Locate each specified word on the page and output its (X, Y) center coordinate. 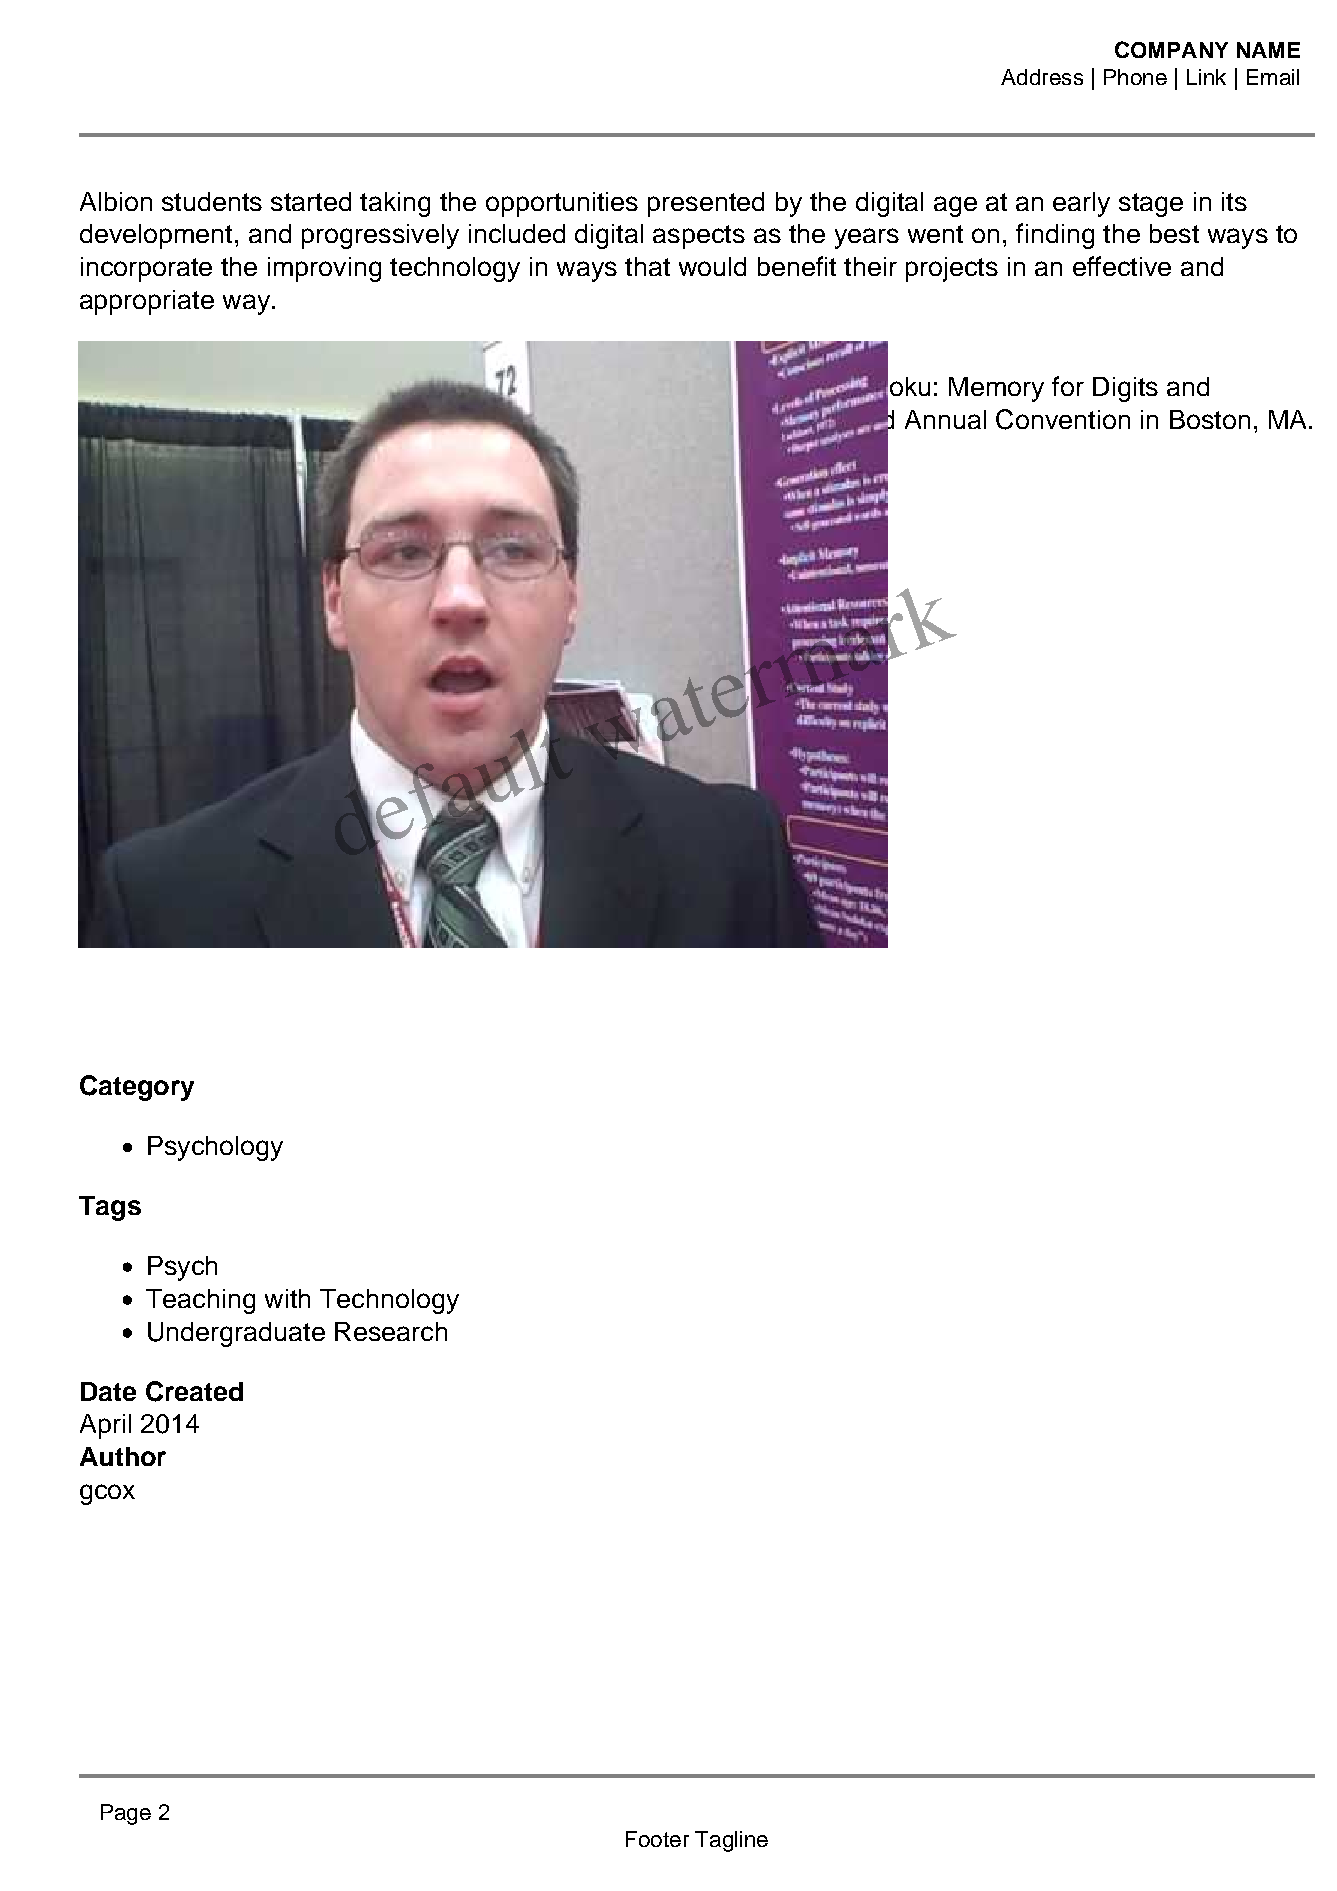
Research (391, 1331)
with (287, 1298)
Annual (945, 419)
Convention (1063, 419)
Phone (1135, 77)
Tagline (731, 1841)
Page (126, 1814)
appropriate (147, 302)
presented (706, 204)
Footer (657, 1839)
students (212, 201)
